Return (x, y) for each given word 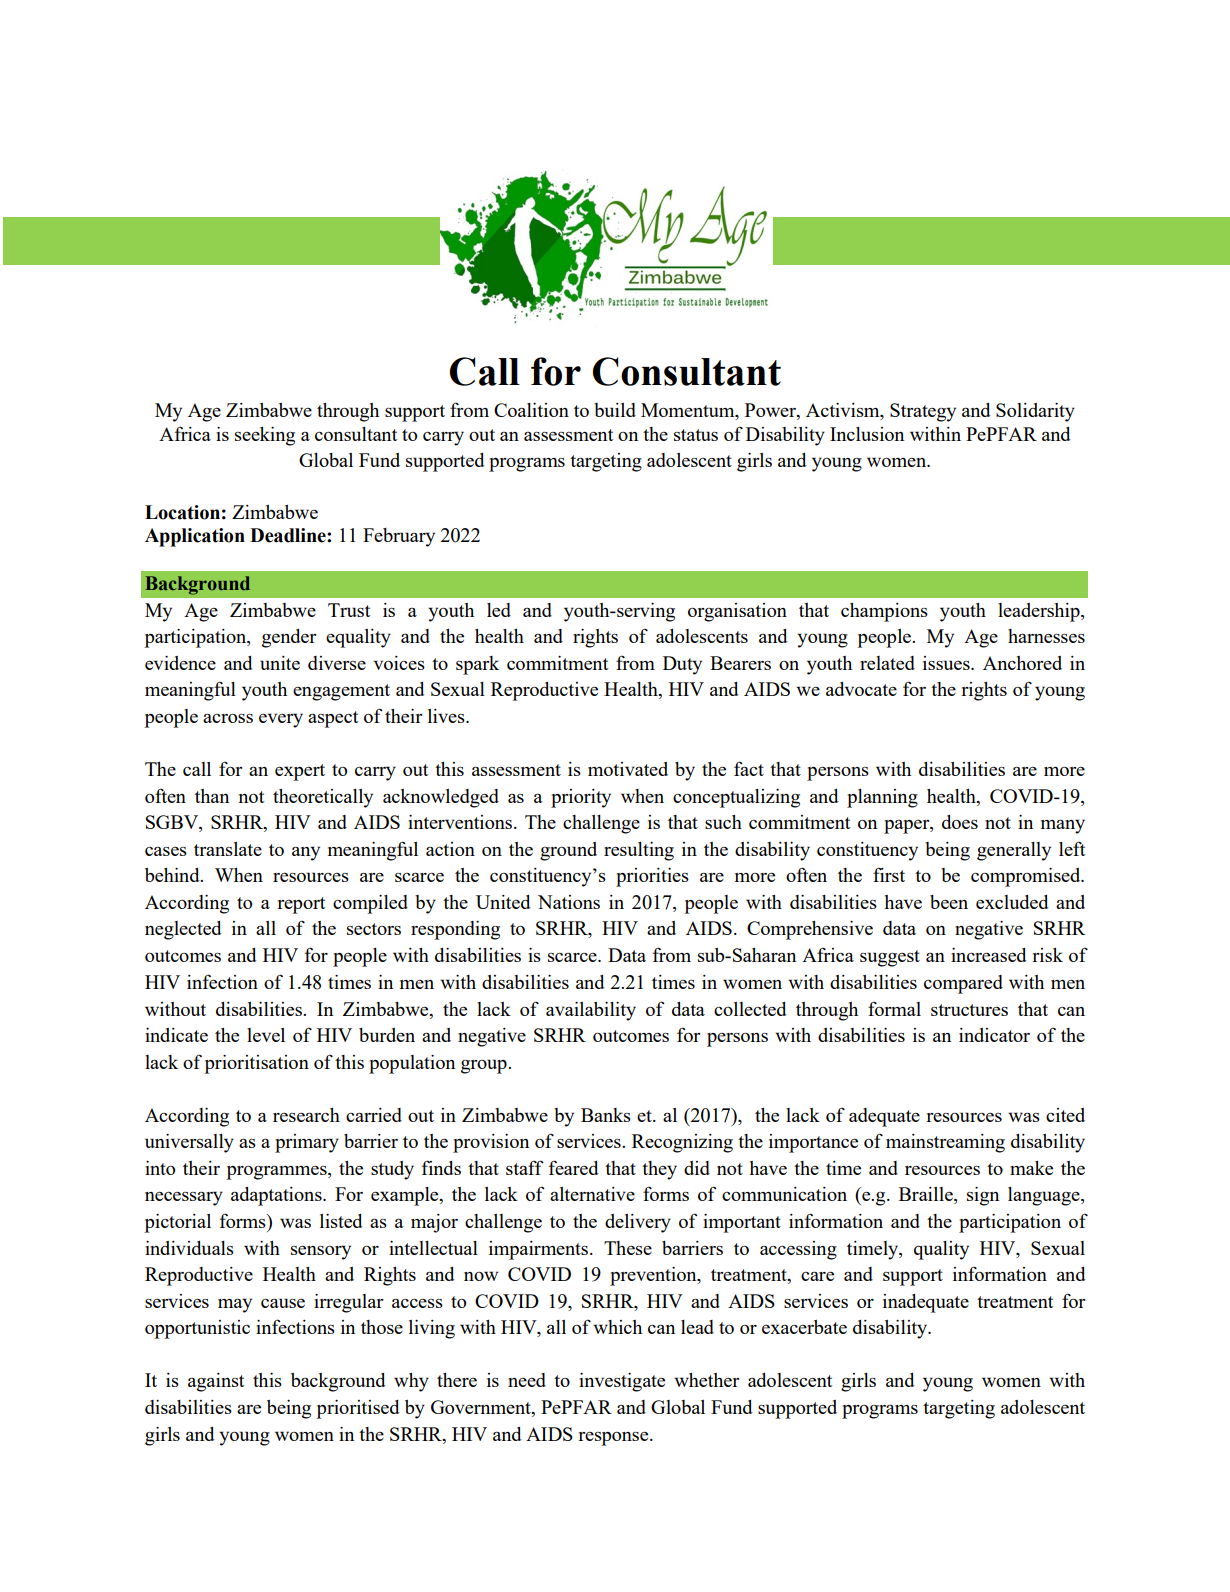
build (615, 410)
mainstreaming (945, 1143)
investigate (622, 1382)
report (301, 905)
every (281, 720)
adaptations (277, 1196)
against (216, 1382)
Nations (569, 902)
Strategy (923, 412)
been (949, 902)
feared (573, 1167)
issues (947, 663)
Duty (682, 665)
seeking (265, 436)
